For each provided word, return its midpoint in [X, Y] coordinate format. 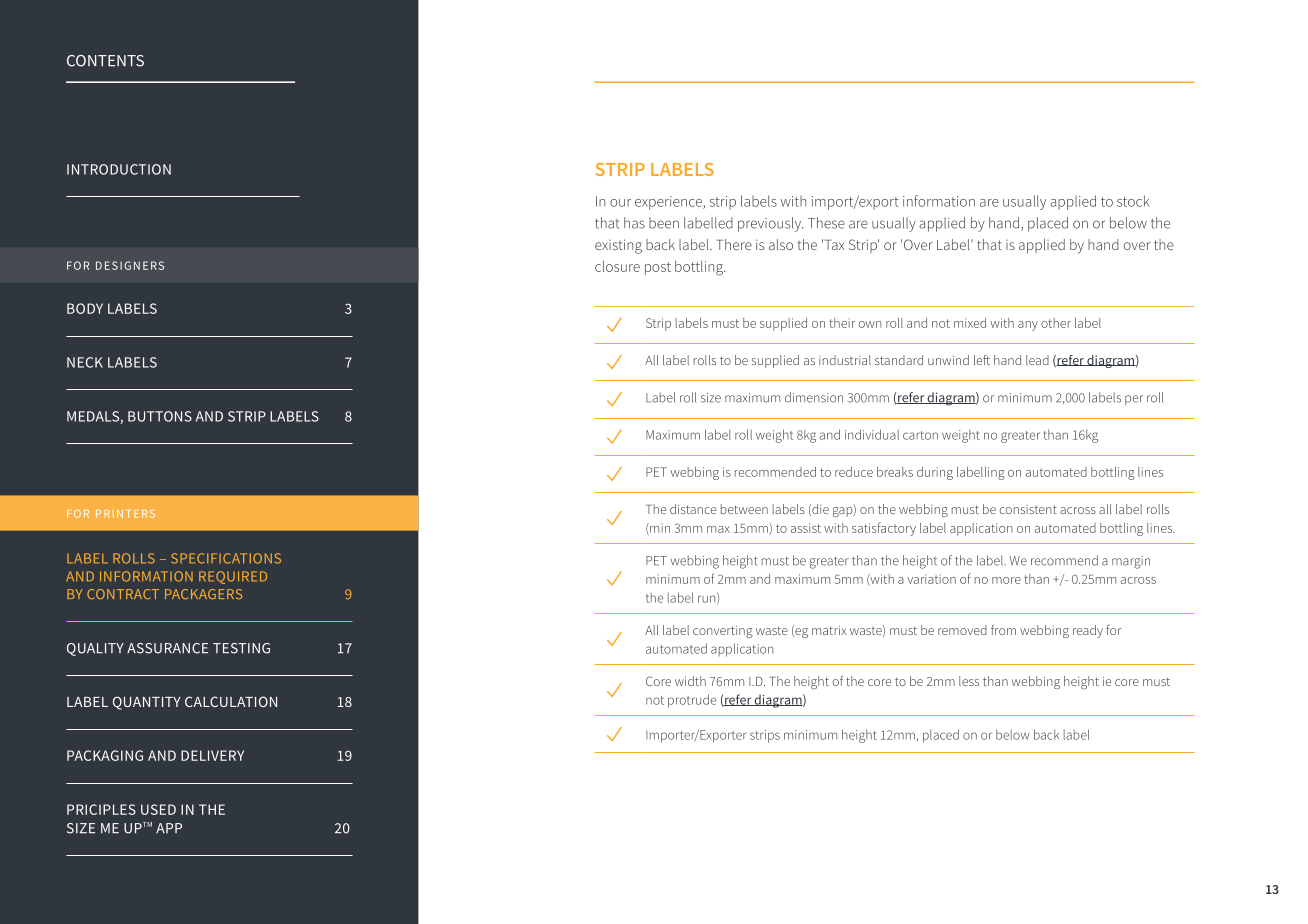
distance [693, 509]
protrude [692, 701]
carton [920, 435]
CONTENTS [105, 61]
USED [158, 809]
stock [1133, 201]
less [969, 681]
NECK [85, 362]
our [620, 203]
